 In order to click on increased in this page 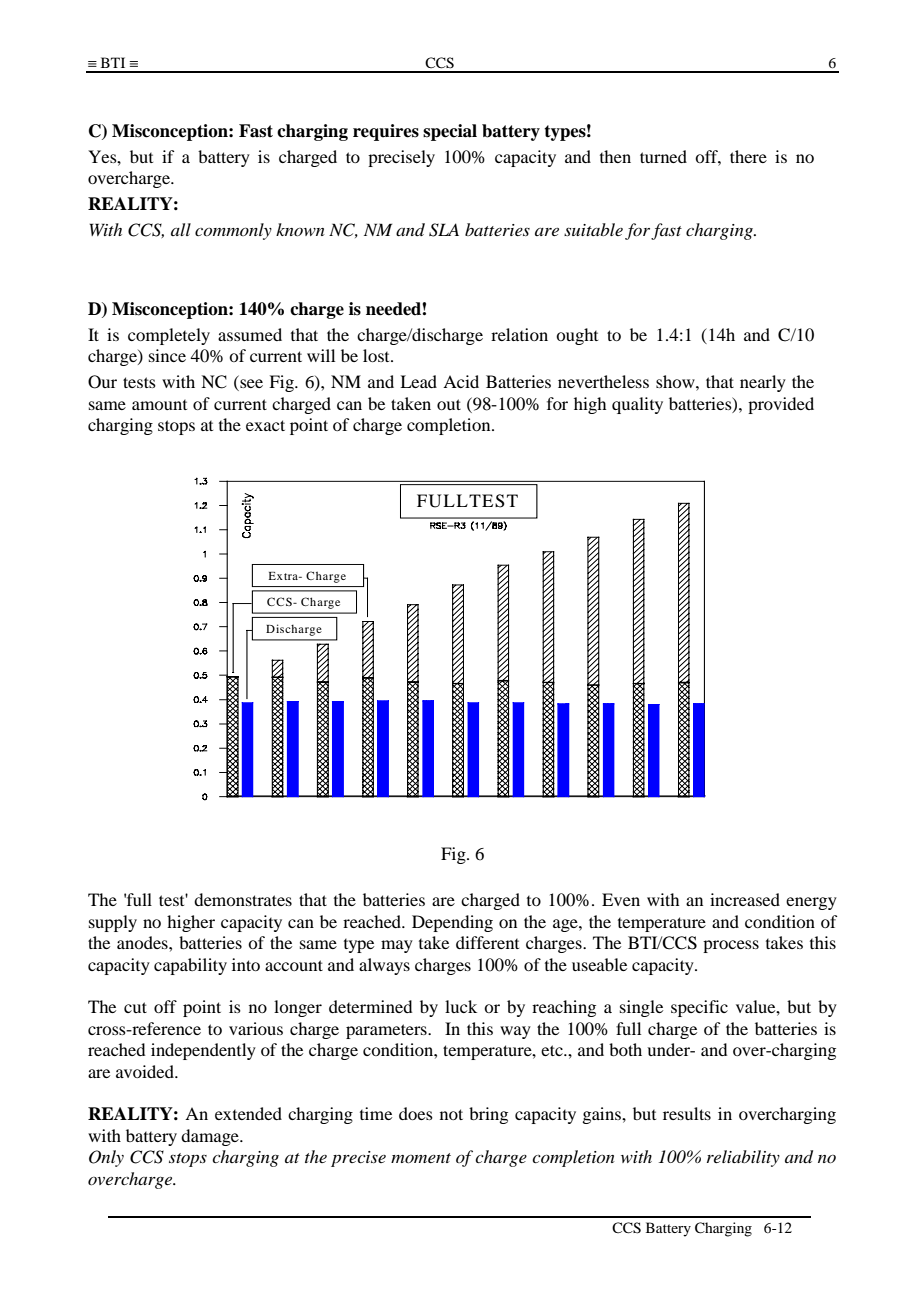, I will do `click(745, 899)`.
